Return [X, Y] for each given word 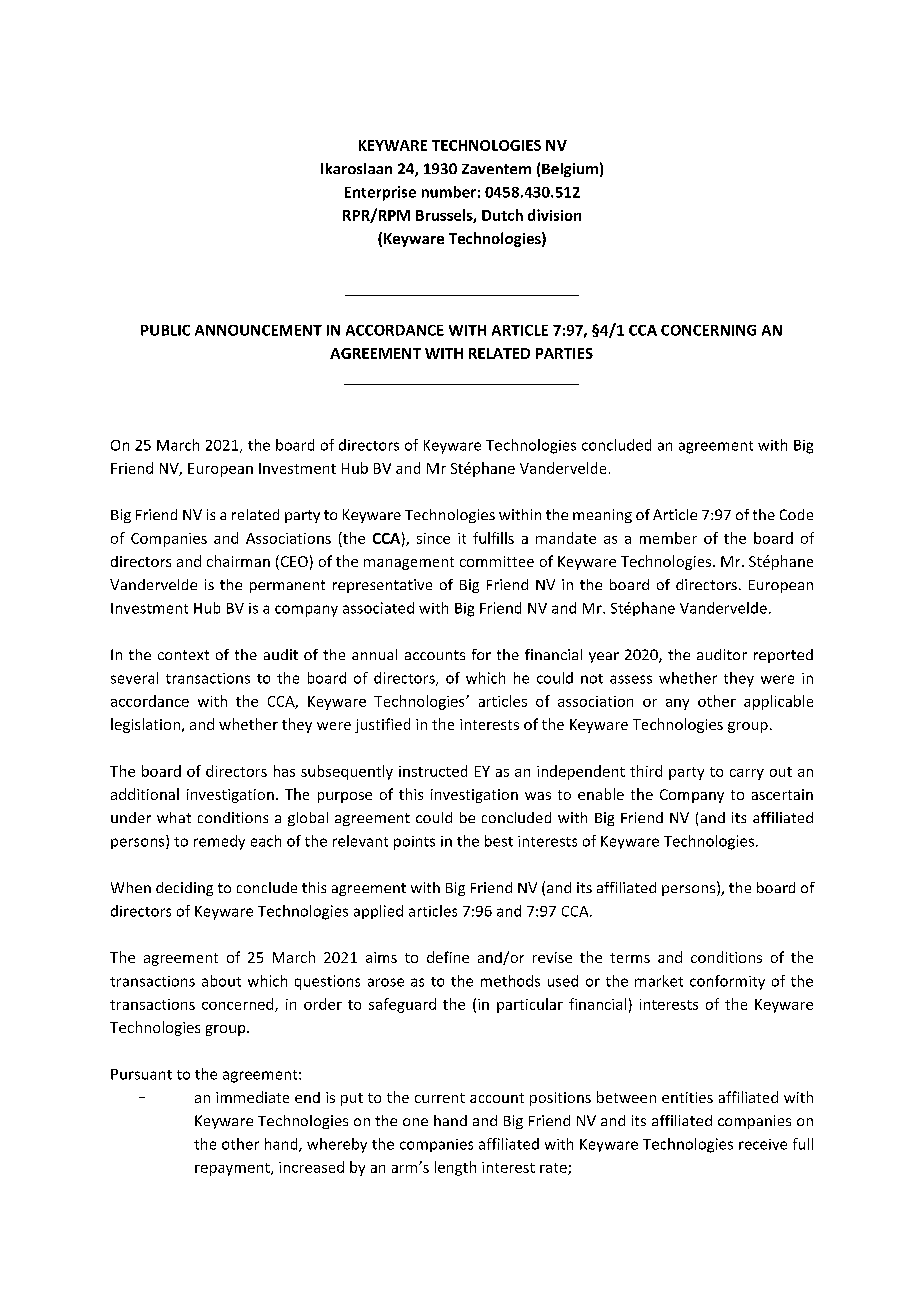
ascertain [782, 794]
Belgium [570, 170]
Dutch [502, 215]
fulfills [493, 538]
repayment [233, 1169]
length [455, 1168]
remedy [219, 842]
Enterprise [380, 193]
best [499, 841]
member [668, 538]
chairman [238, 561]
